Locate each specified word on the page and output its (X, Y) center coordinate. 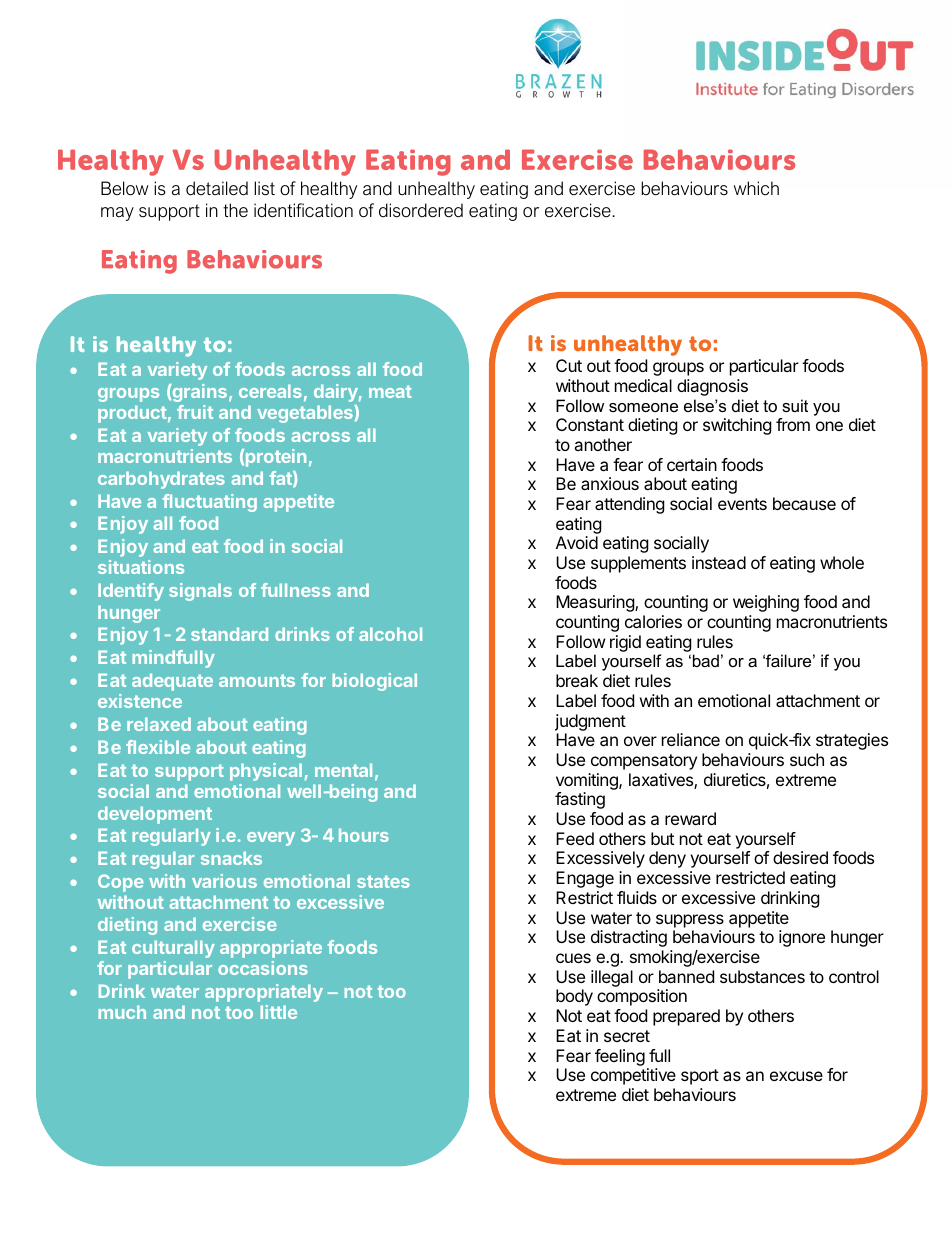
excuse (796, 1076)
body (574, 997)
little (278, 1012)
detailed (217, 188)
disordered (421, 210)
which (756, 188)
